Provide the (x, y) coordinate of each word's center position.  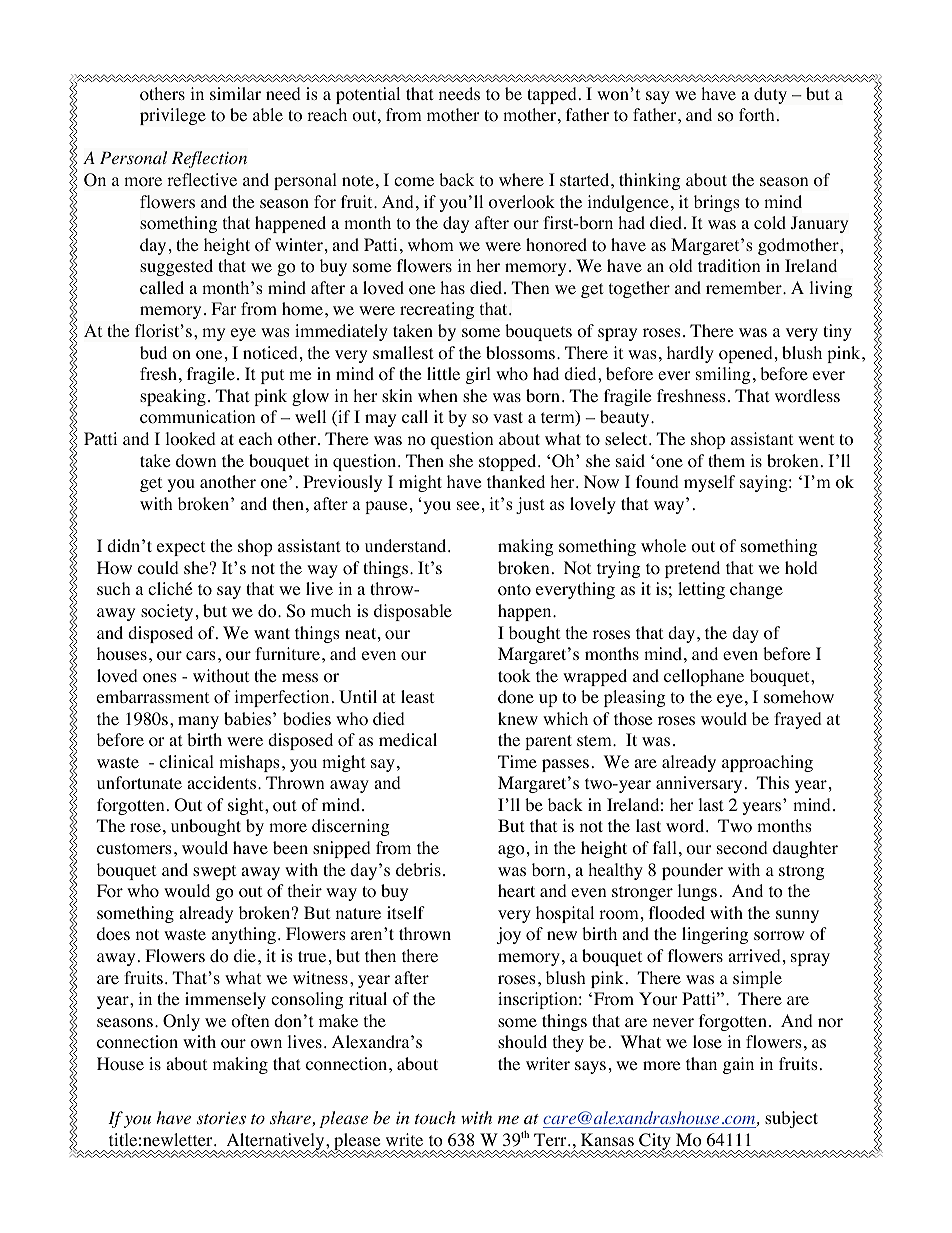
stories (221, 1118)
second (742, 848)
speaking (173, 397)
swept (214, 872)
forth (757, 115)
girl (478, 375)
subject (791, 1119)
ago (511, 851)
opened (746, 354)
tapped (552, 95)
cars (201, 655)
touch (435, 1117)
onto (514, 590)
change (756, 590)
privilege (173, 116)
